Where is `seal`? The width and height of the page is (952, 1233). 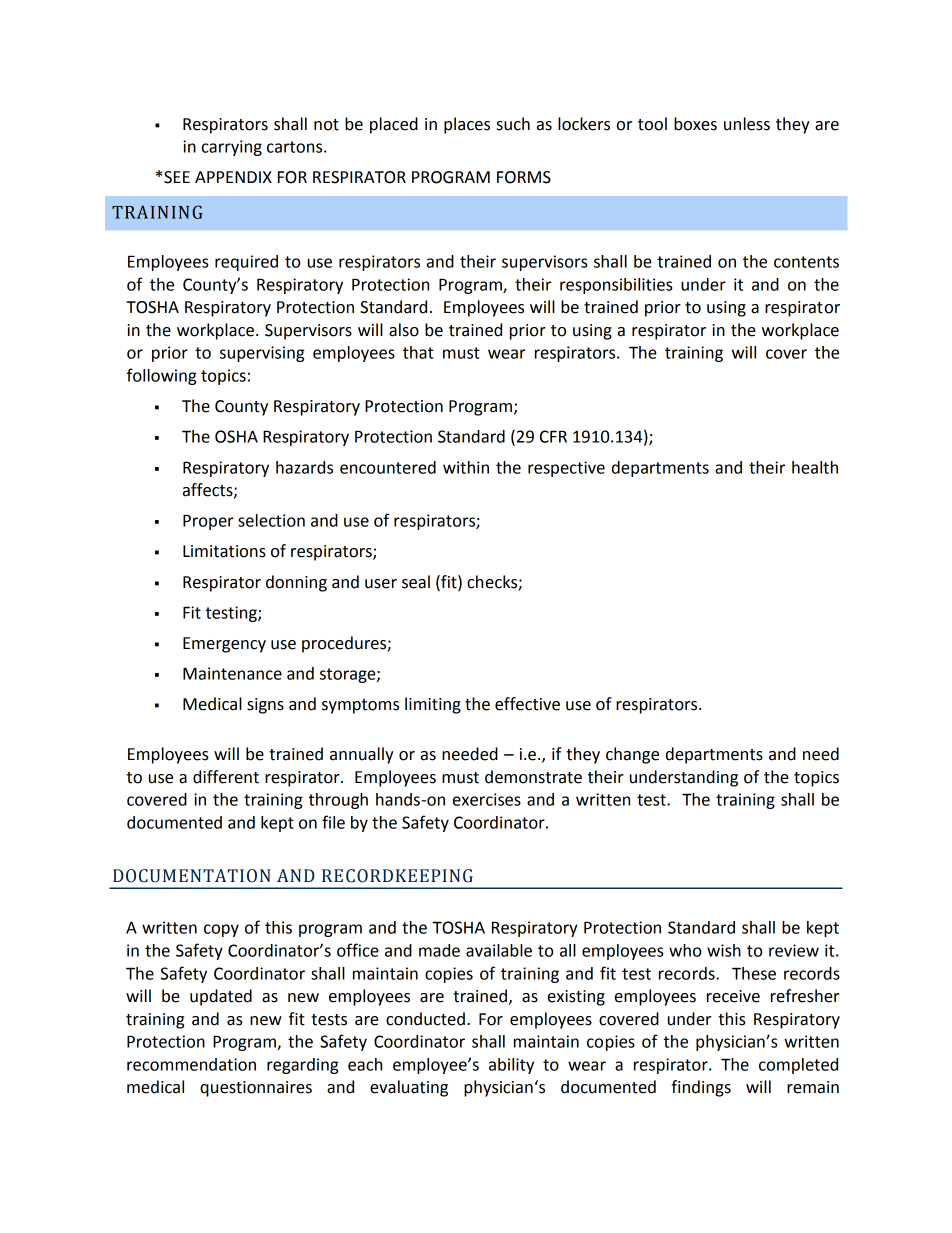
seal is located at coordinates (416, 582).
